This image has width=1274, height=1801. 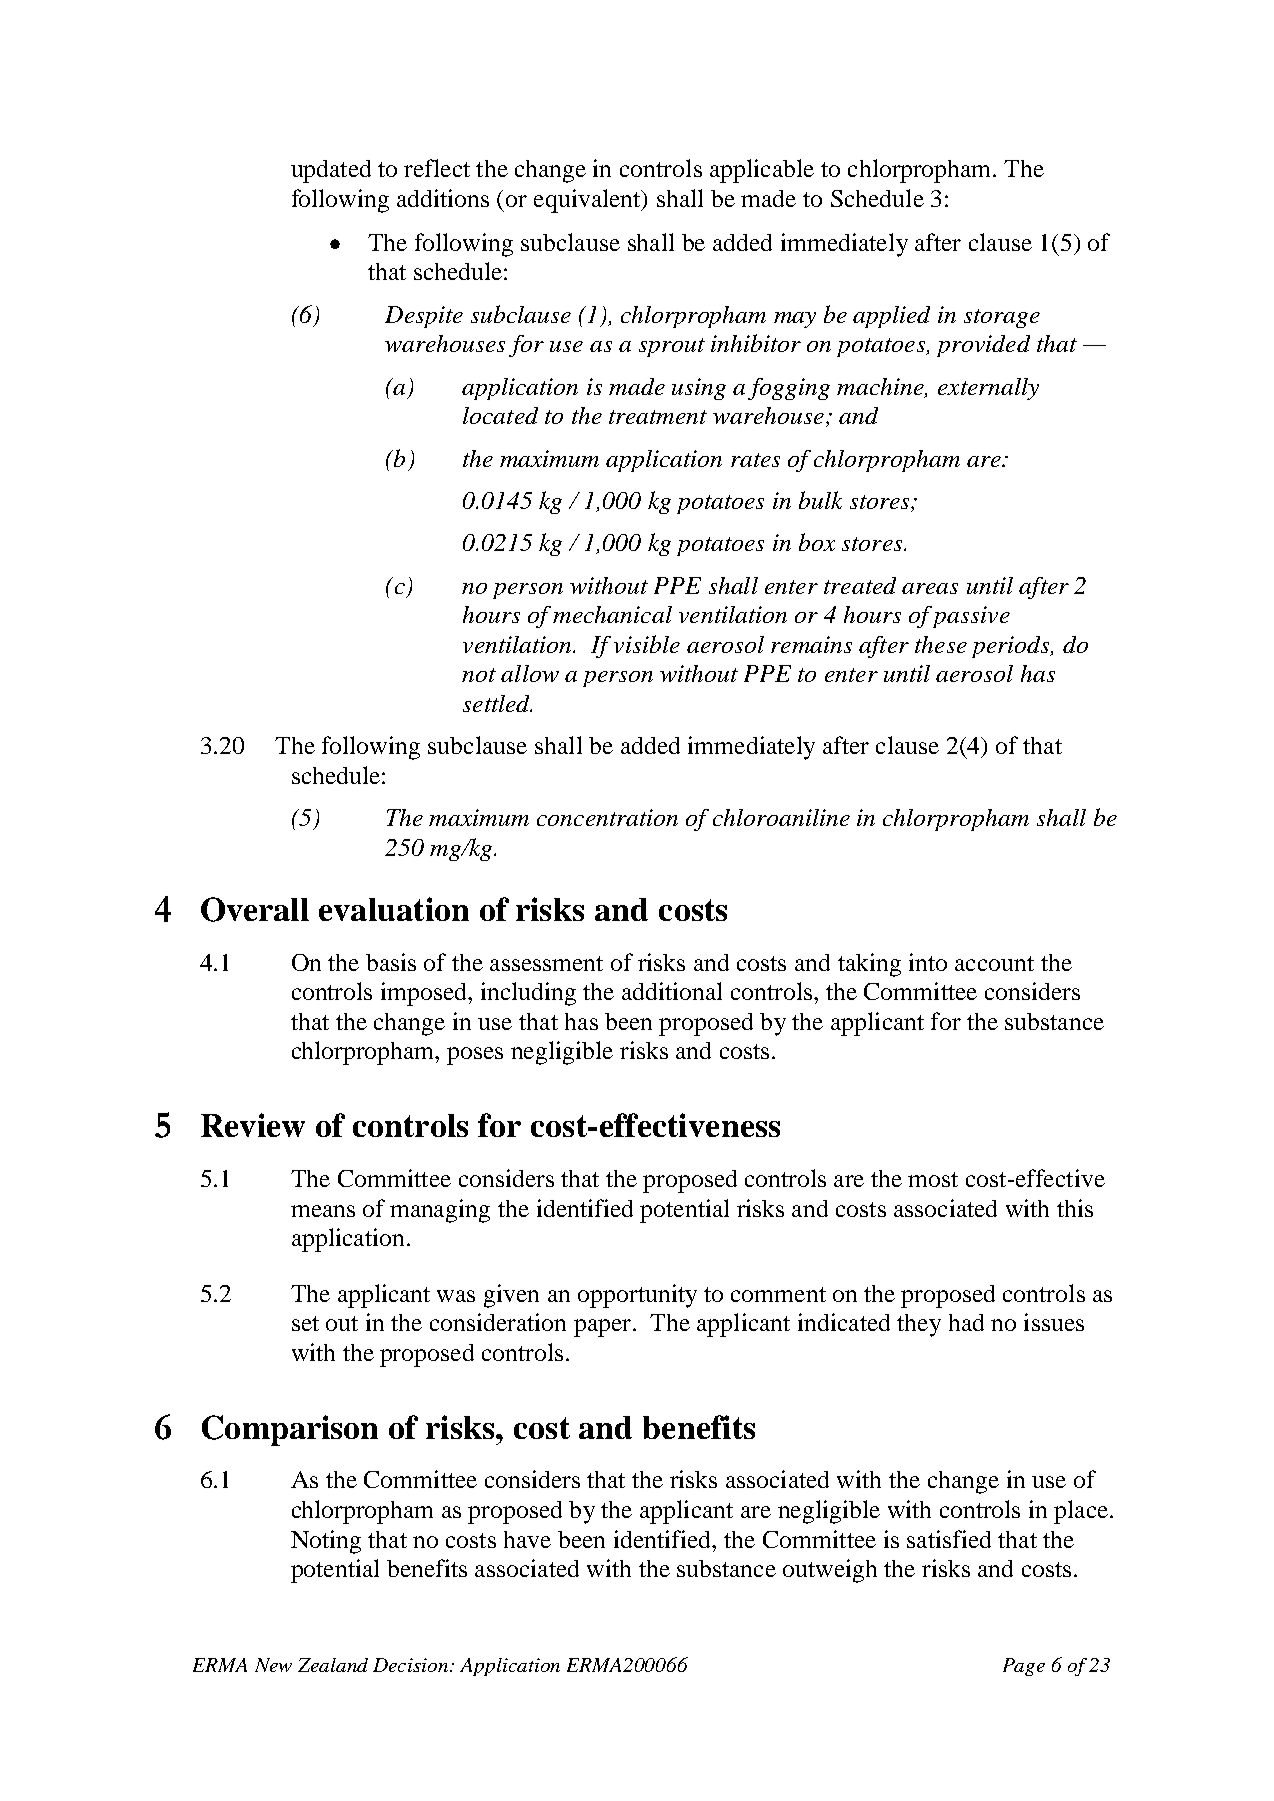 I want to click on storage, so click(x=1002, y=318).
